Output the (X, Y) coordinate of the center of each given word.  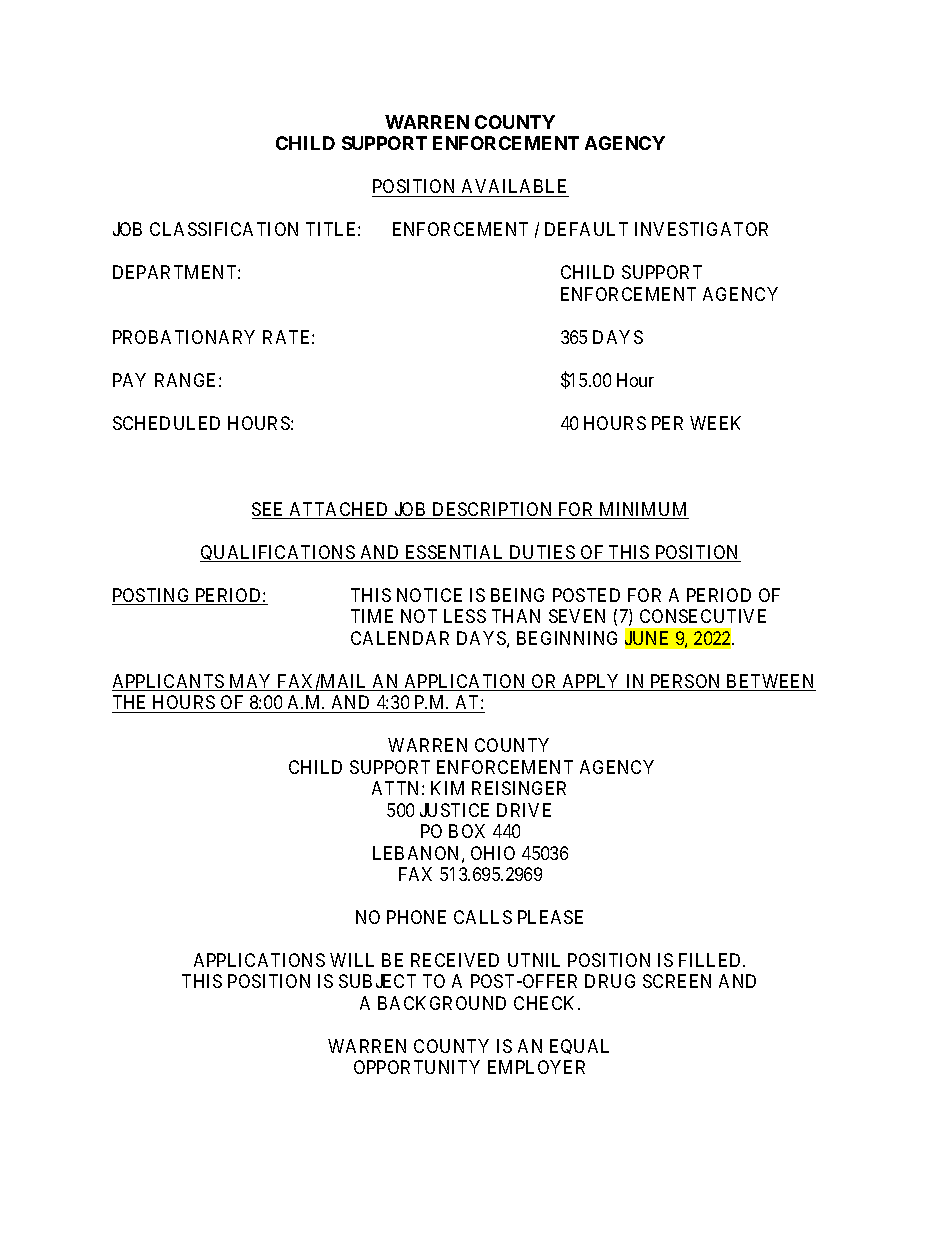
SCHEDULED (166, 423)
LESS (465, 616)
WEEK (715, 423)
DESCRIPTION (493, 510)
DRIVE (524, 810)
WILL (352, 960)
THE (129, 702)
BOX (467, 831)
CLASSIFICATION (224, 229)
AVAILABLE (514, 188)
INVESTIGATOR (701, 229)
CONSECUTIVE (703, 616)
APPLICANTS (169, 682)
